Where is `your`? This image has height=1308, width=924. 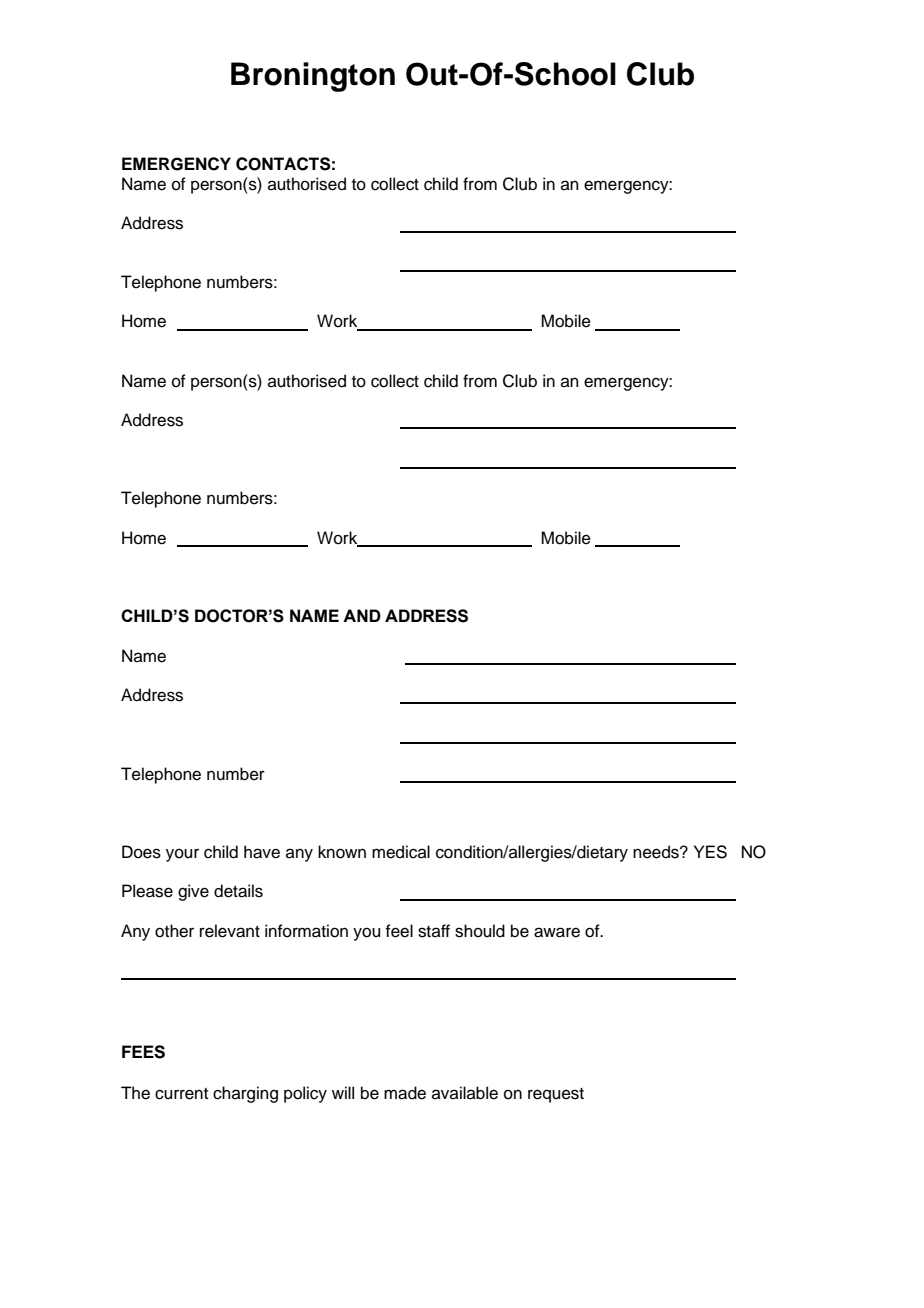 your is located at coordinates (182, 855).
